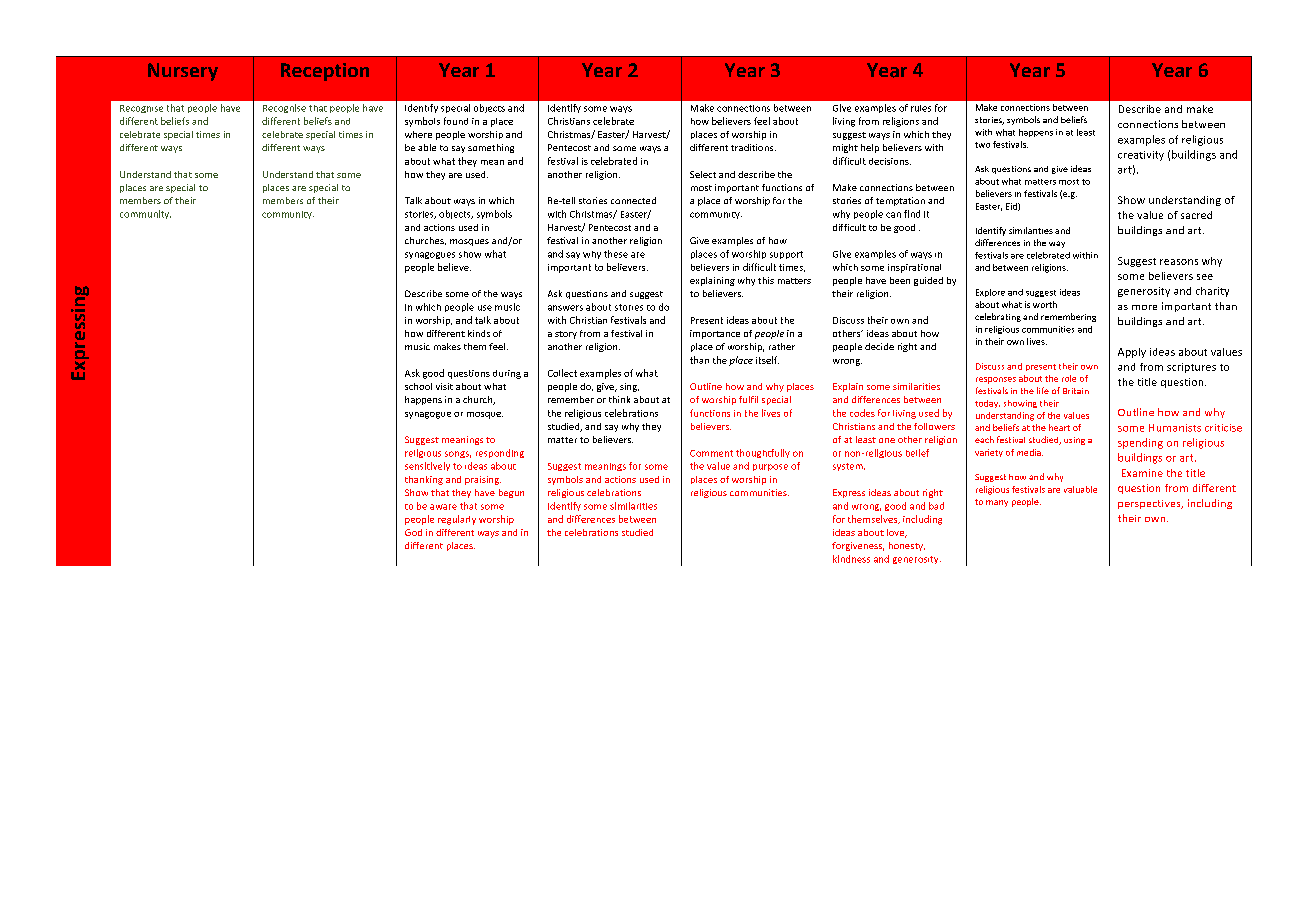 The height and width of the image is (924, 1308). Describe the element at coordinates (616, 254) in the image. I see `these` at that location.
